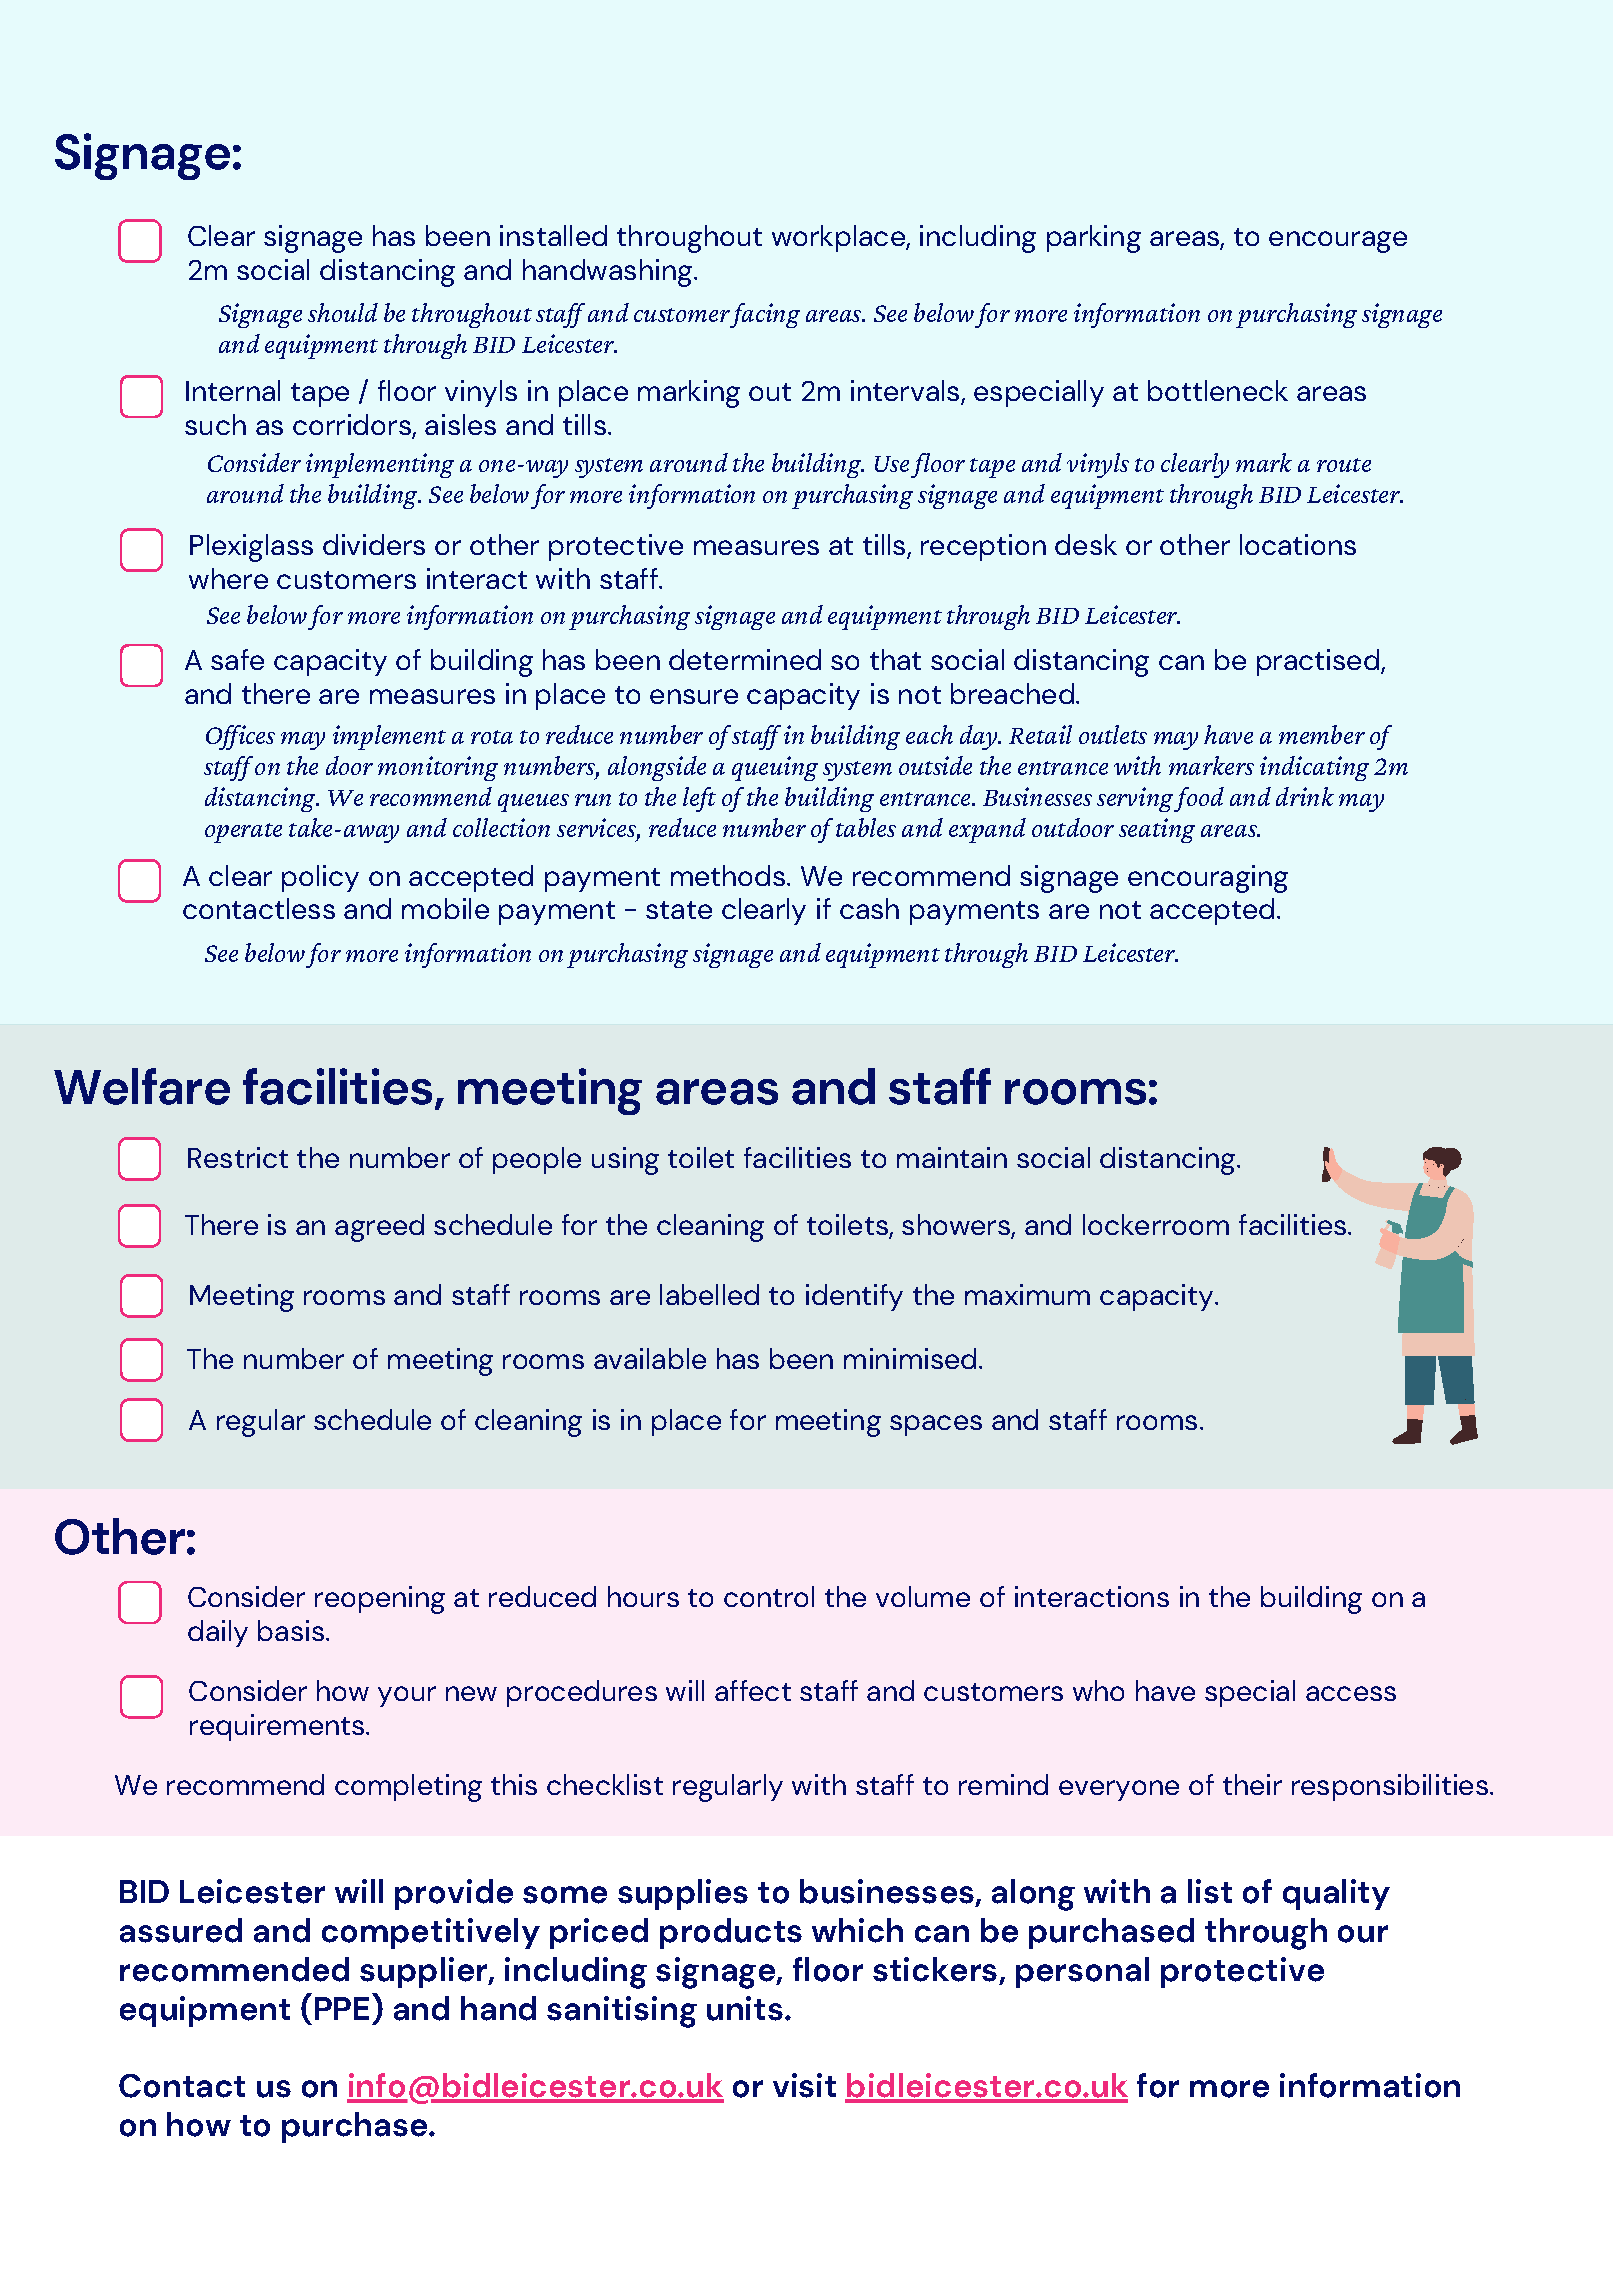 The height and width of the document is (2282, 1613). What do you see at coordinates (233, 390) in the document?
I see `Internal` at bounding box center [233, 390].
